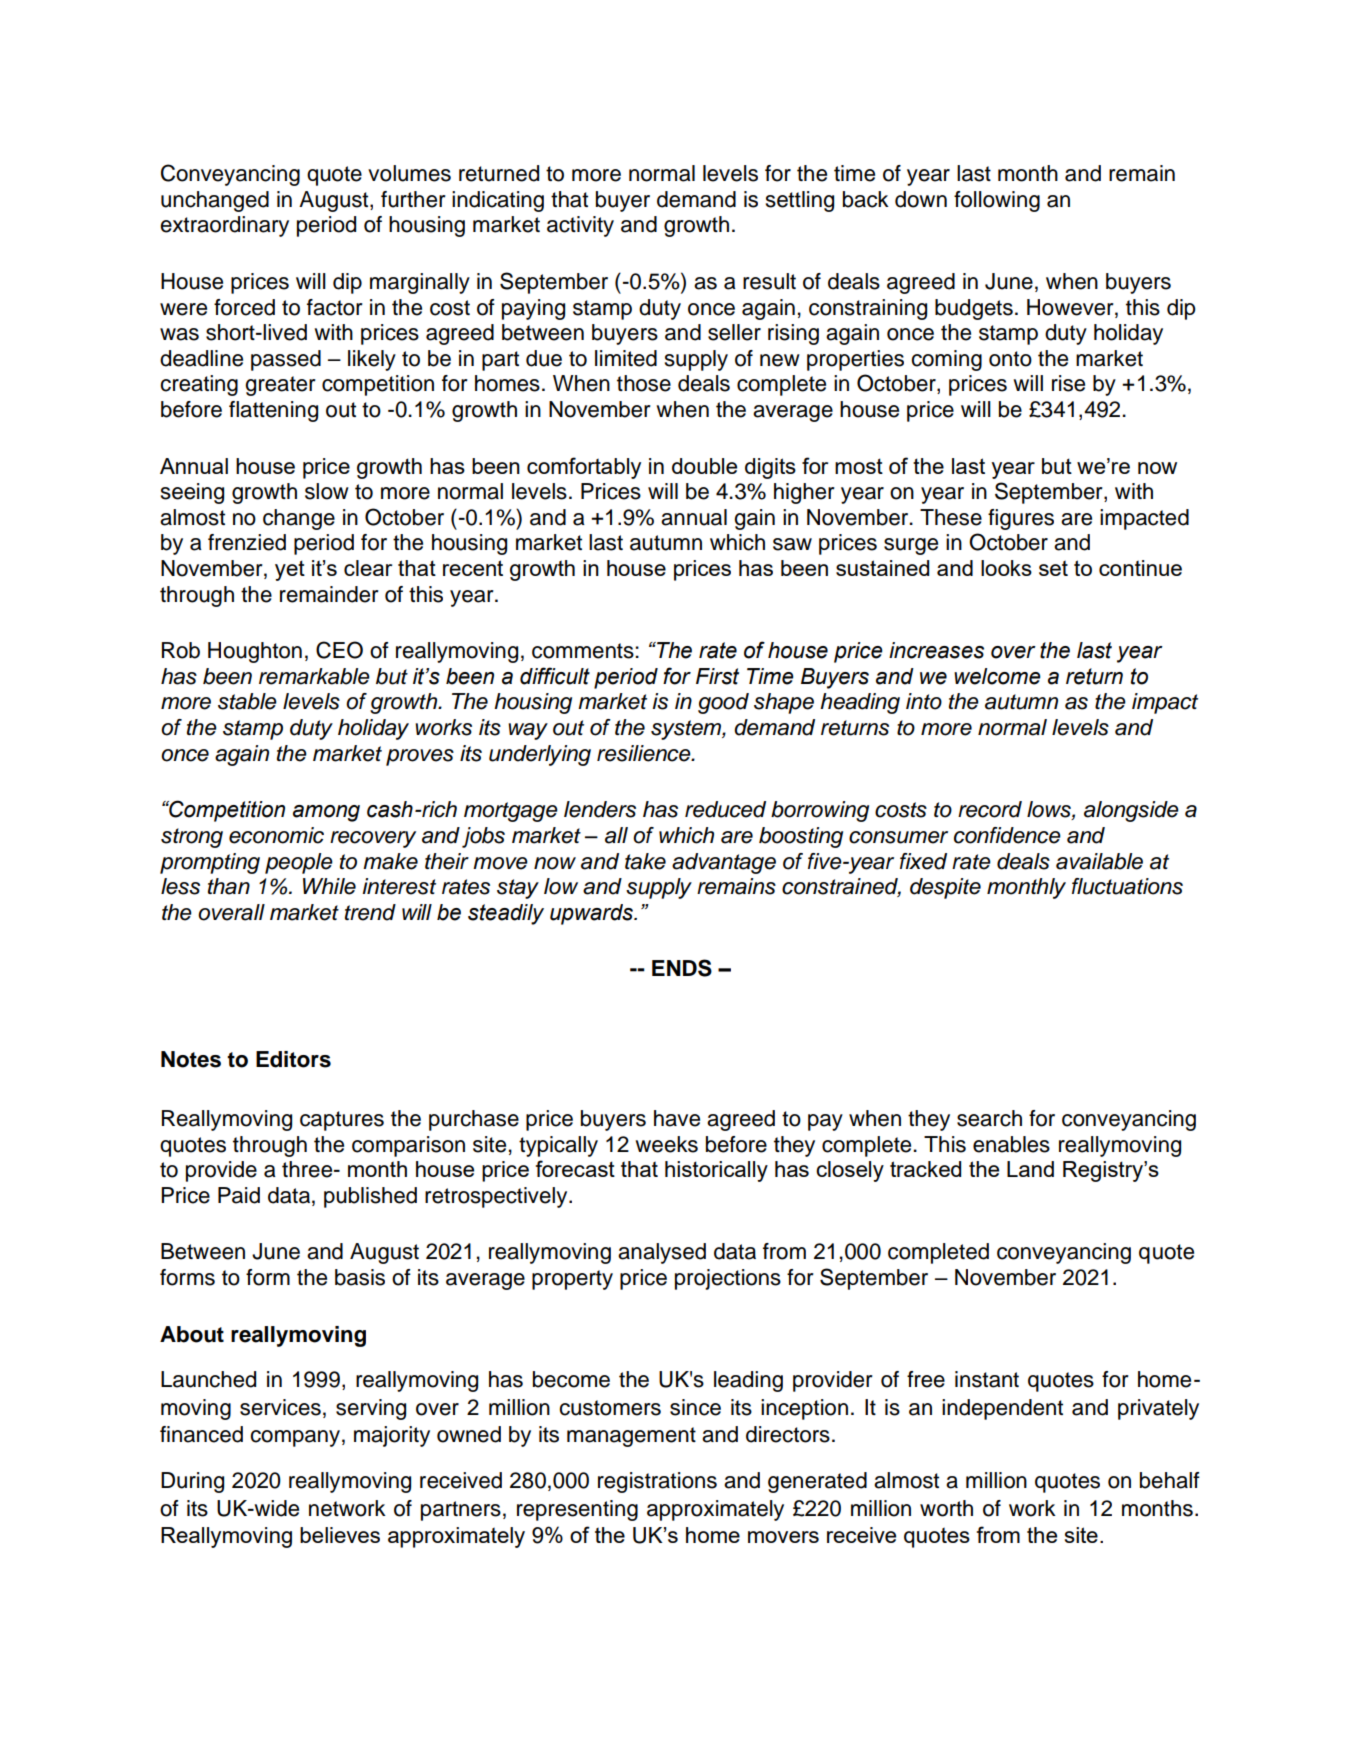  I want to click on following, so click(997, 201).
